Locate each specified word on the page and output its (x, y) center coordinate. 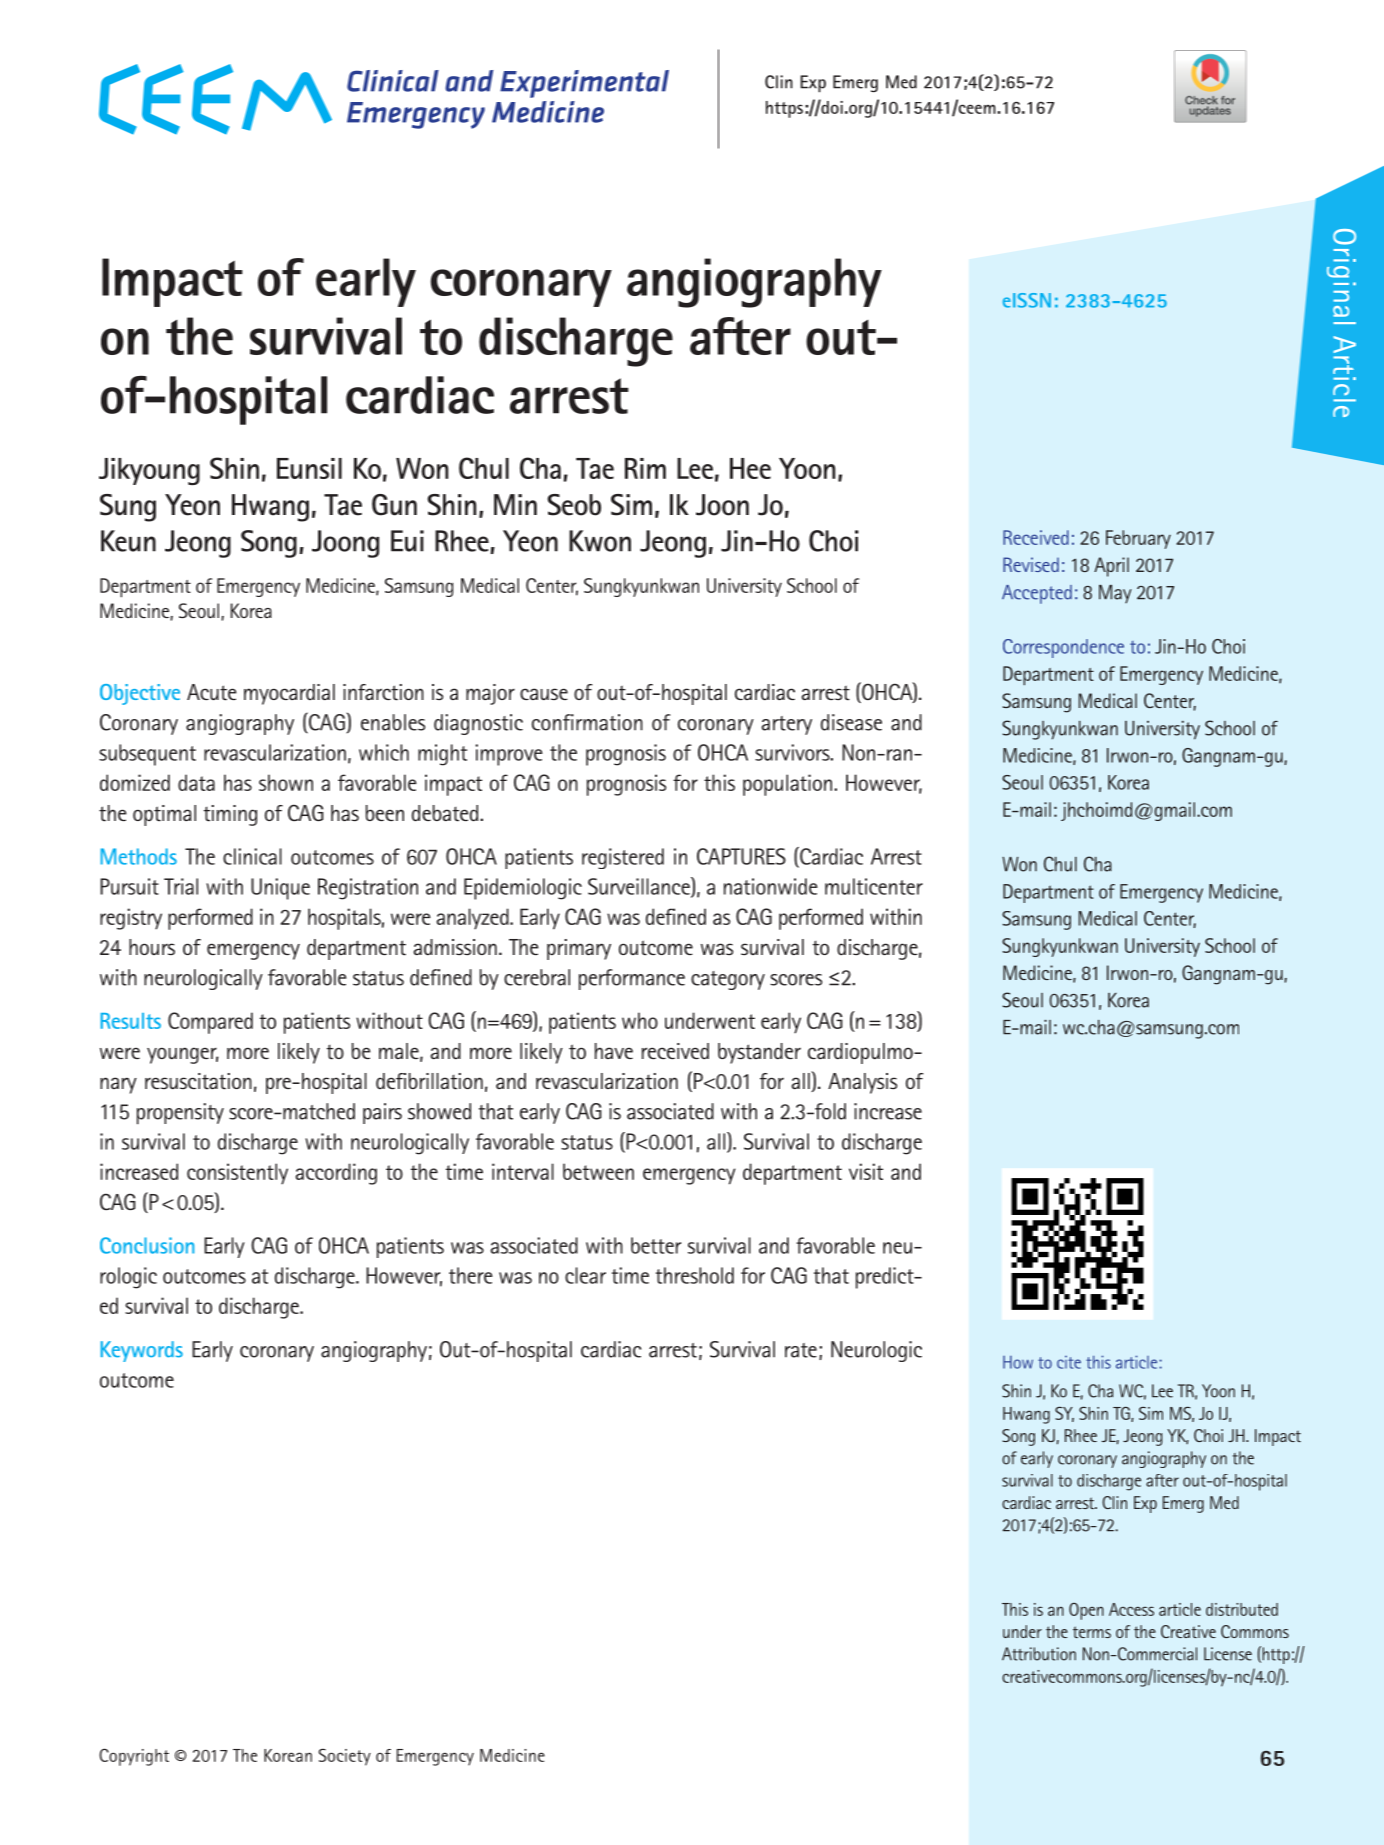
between (598, 1171)
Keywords (142, 1351)
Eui (407, 541)
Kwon (600, 541)
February (1138, 539)
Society (345, 1757)
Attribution (1039, 1654)
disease (851, 722)
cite (1069, 1362)
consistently (237, 1174)
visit (866, 1171)
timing (230, 815)
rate (801, 1350)
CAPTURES (741, 856)
